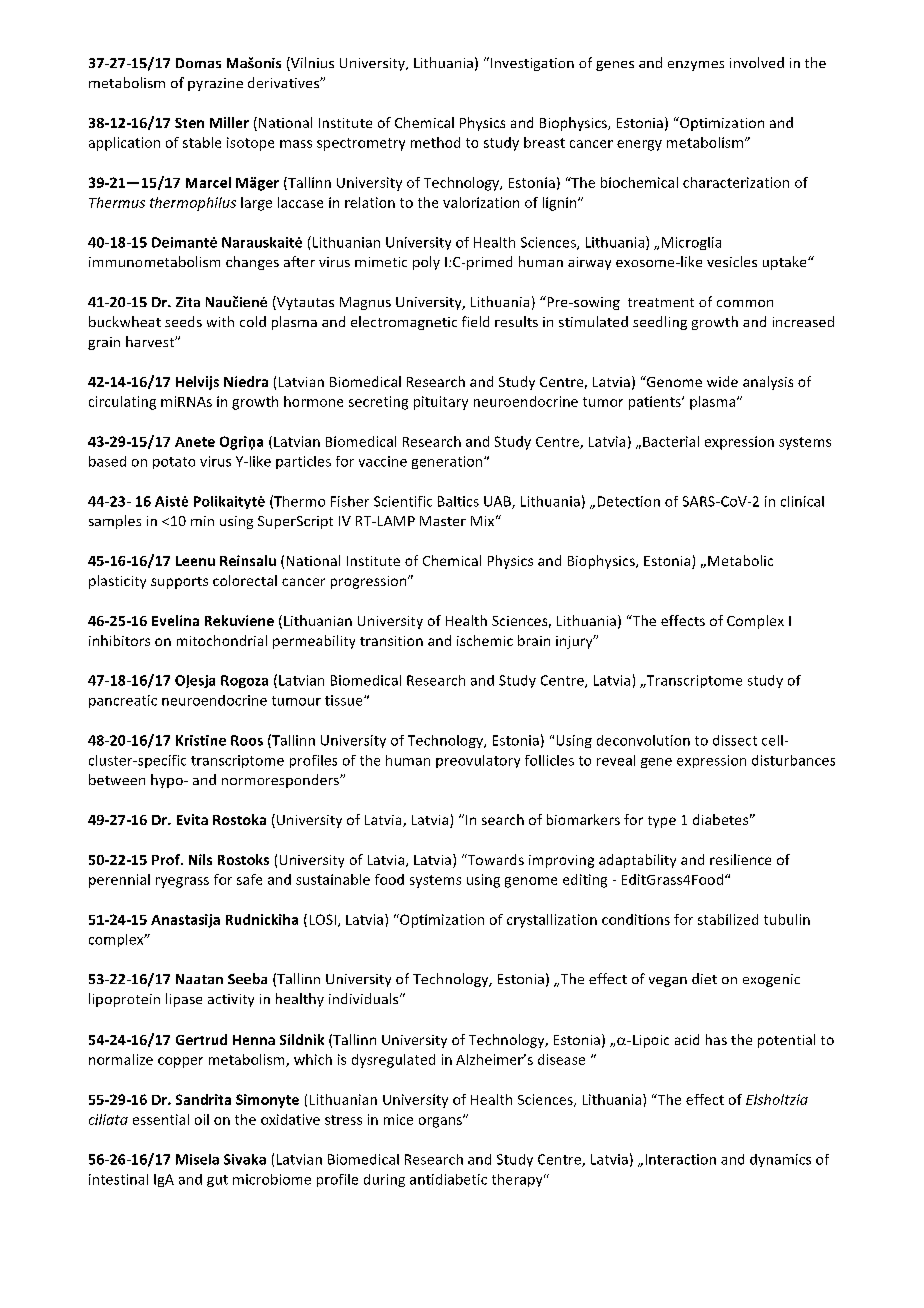 The image size is (924, 1308). I want to click on resilience, so click(740, 859).
